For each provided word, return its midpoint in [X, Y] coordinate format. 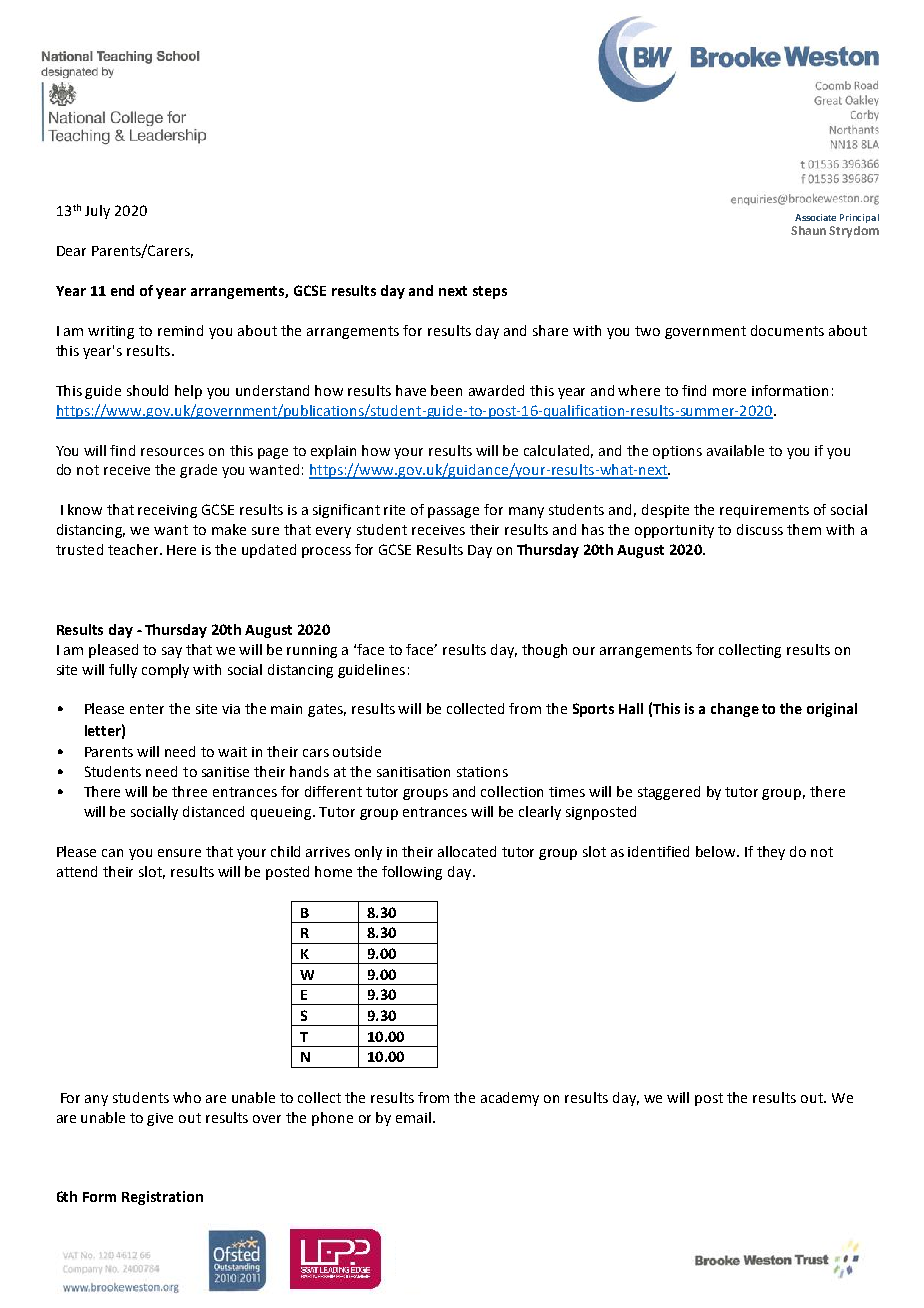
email [415, 1117]
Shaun [808, 230]
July [97, 212]
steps [490, 292]
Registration [162, 1198]
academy [510, 1099]
